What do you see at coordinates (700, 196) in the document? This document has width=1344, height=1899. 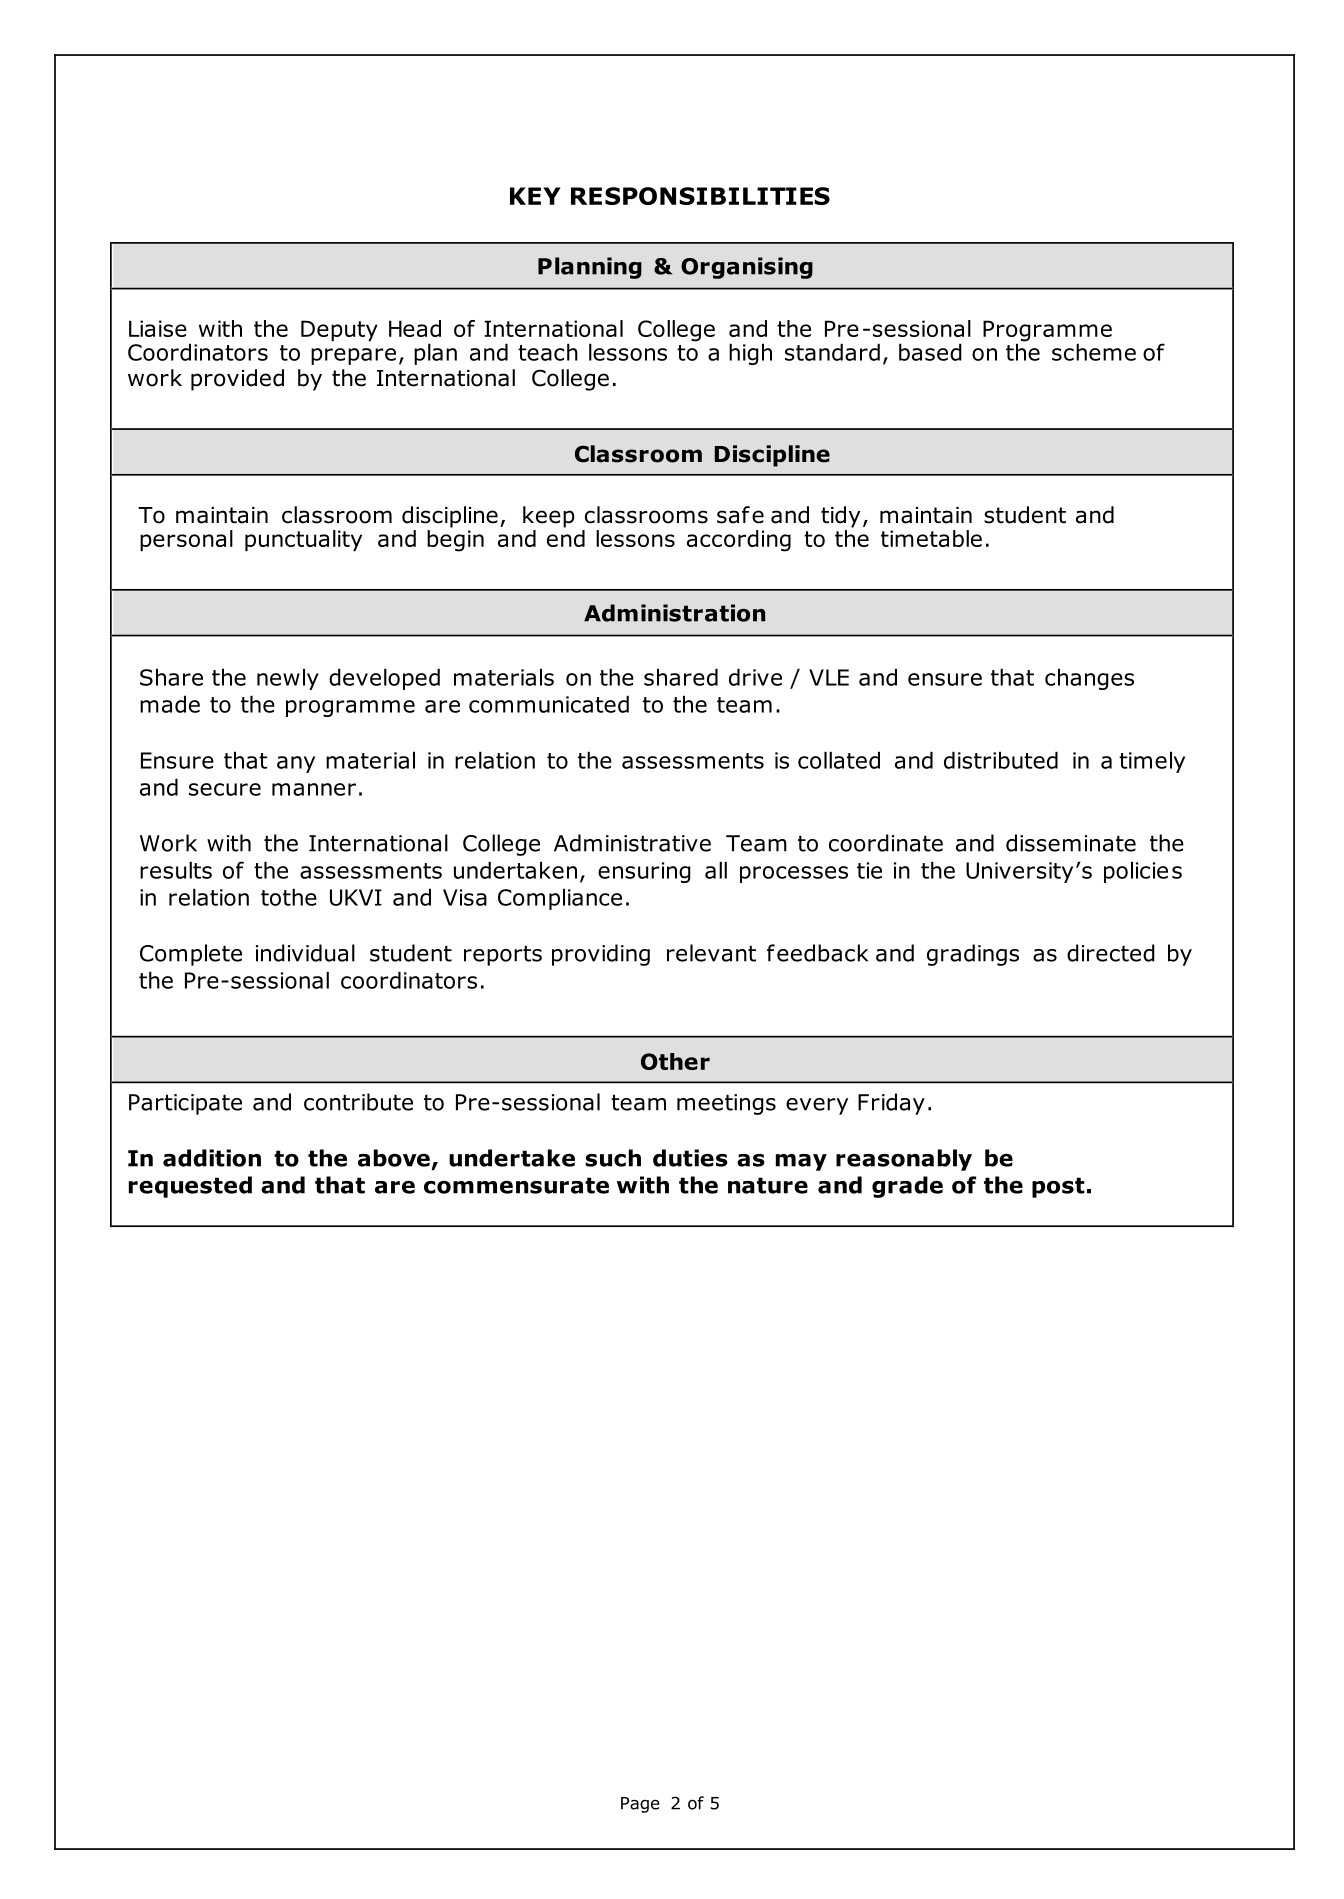 I see `RESPONSIBILITIES` at bounding box center [700, 196].
